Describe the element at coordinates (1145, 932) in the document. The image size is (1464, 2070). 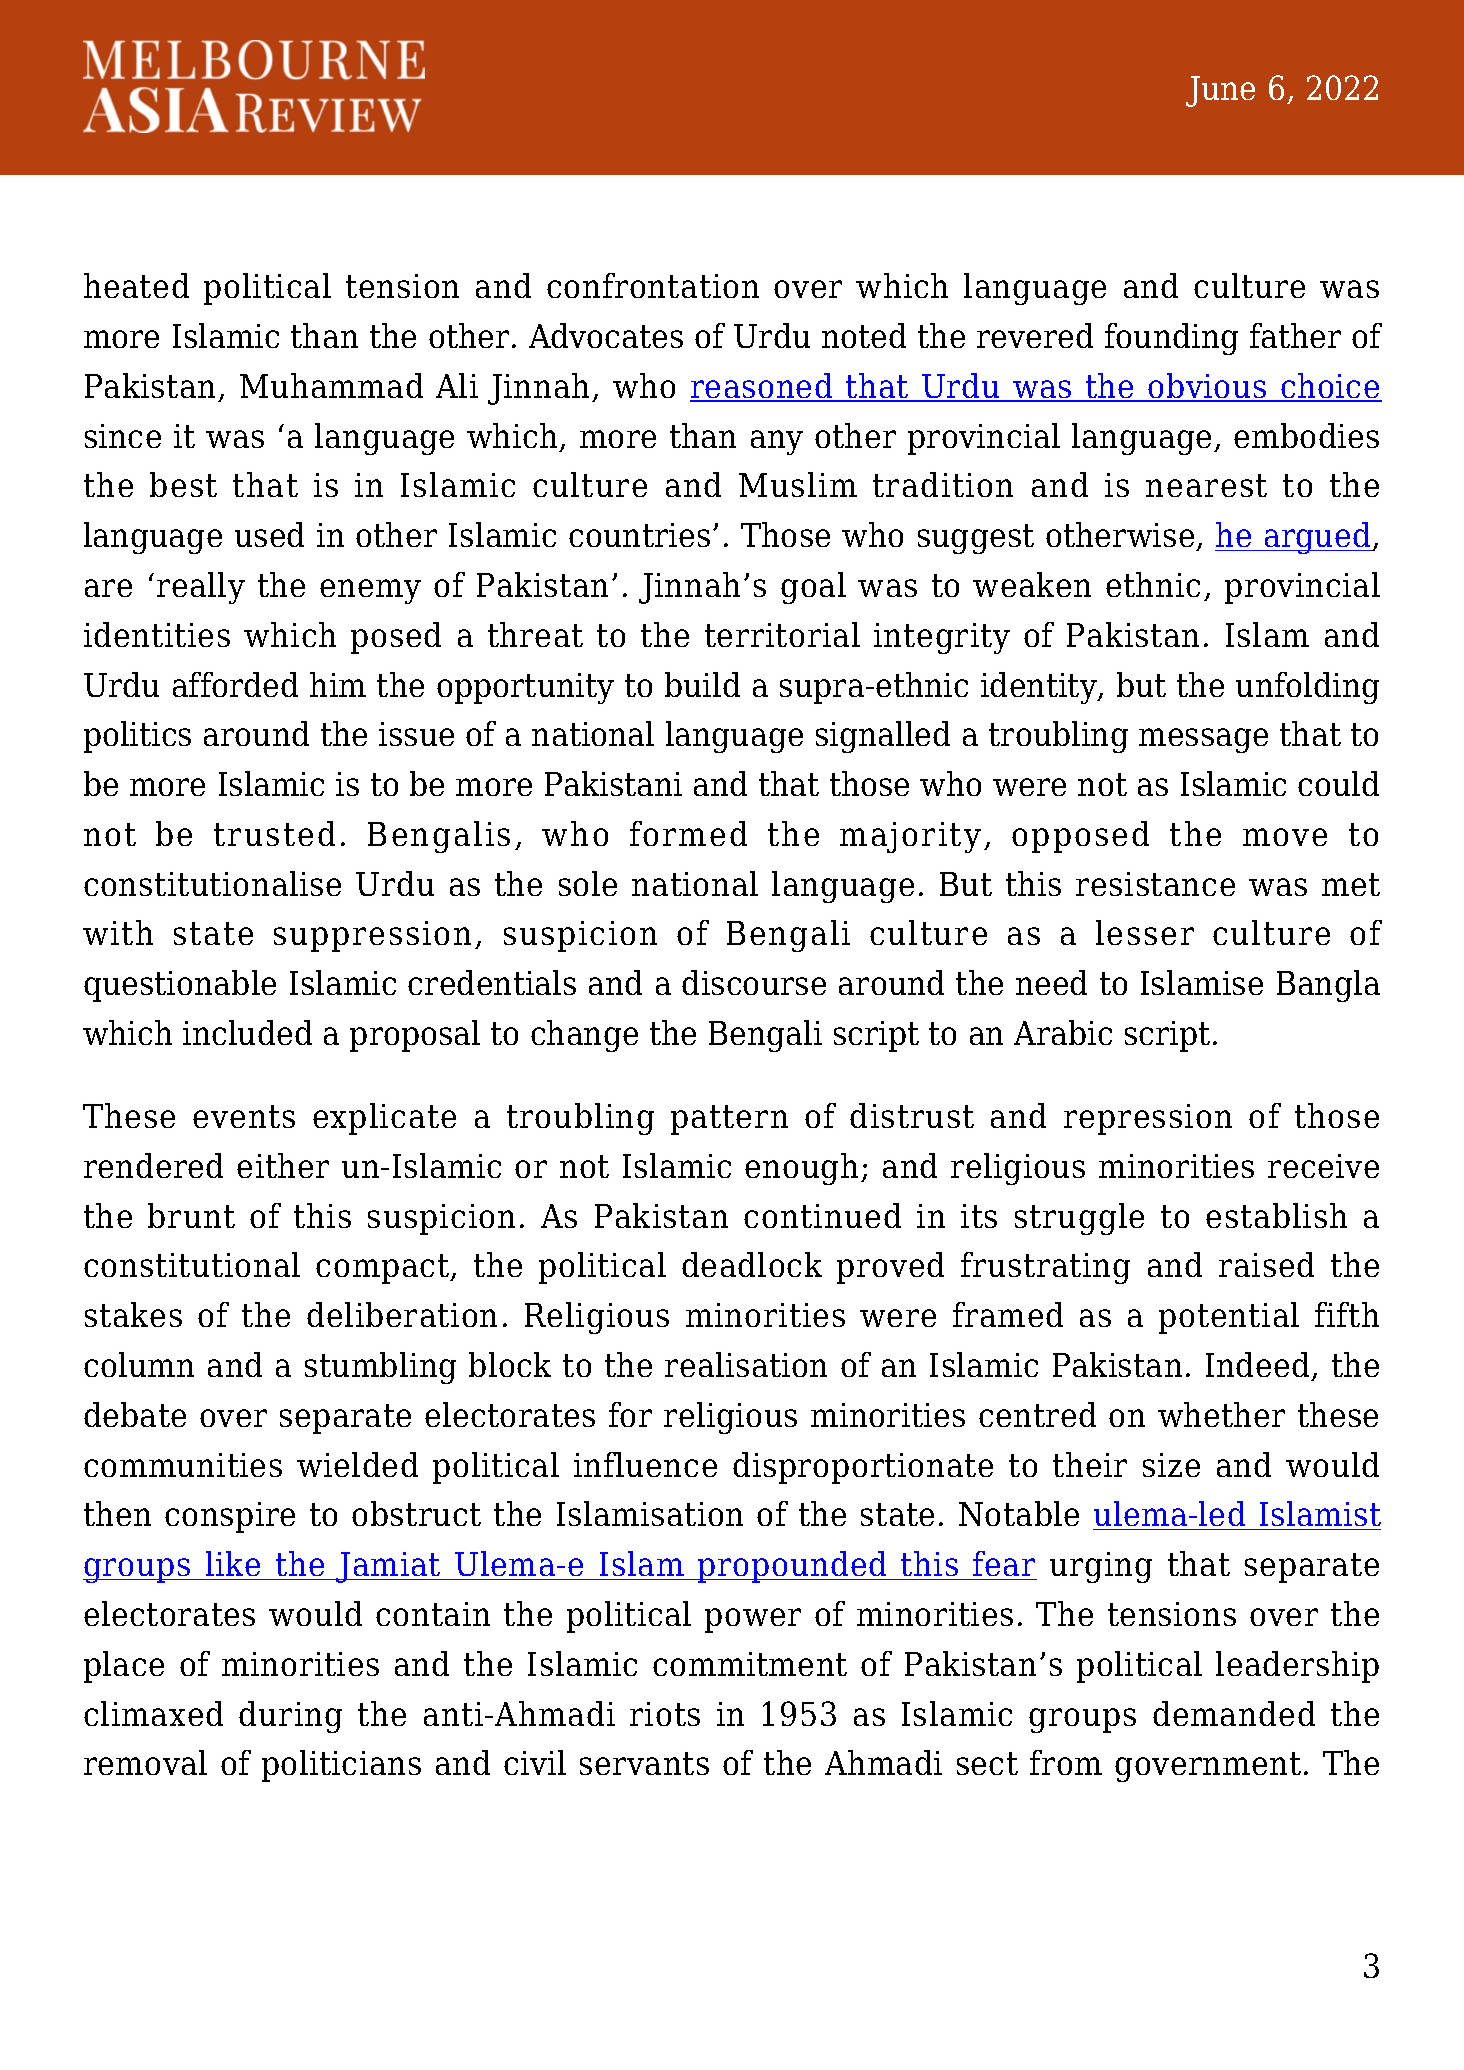
I see `lesser` at that location.
